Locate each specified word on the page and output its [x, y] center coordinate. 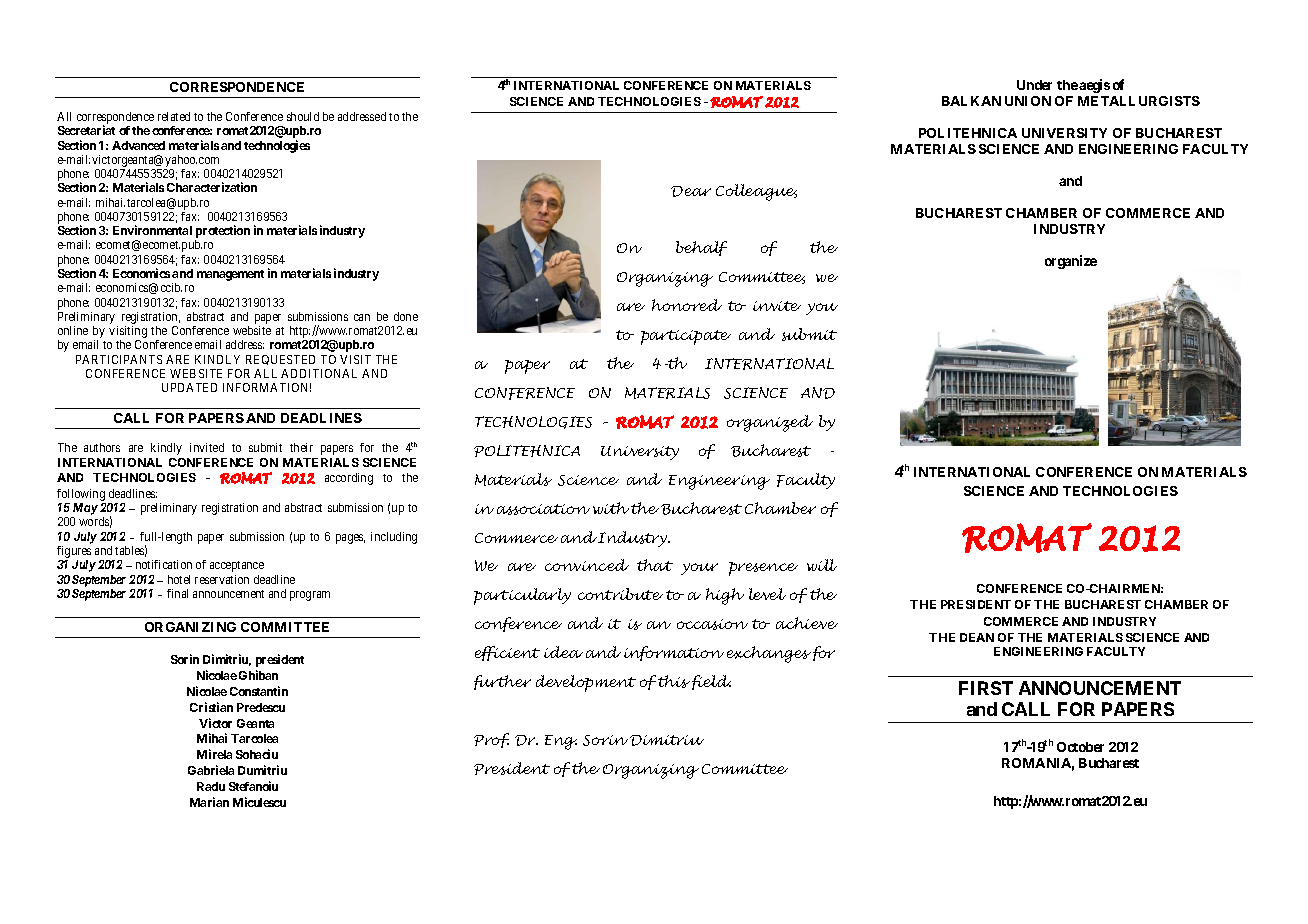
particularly [522, 596]
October [1080, 747]
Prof [491, 740]
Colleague [756, 192]
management [230, 275]
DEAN [977, 637]
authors [102, 447]
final [177, 593]
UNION [1028, 101]
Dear [691, 191]
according [349, 479]
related [174, 116]
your [699, 569]
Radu [211, 786]
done [406, 316]
